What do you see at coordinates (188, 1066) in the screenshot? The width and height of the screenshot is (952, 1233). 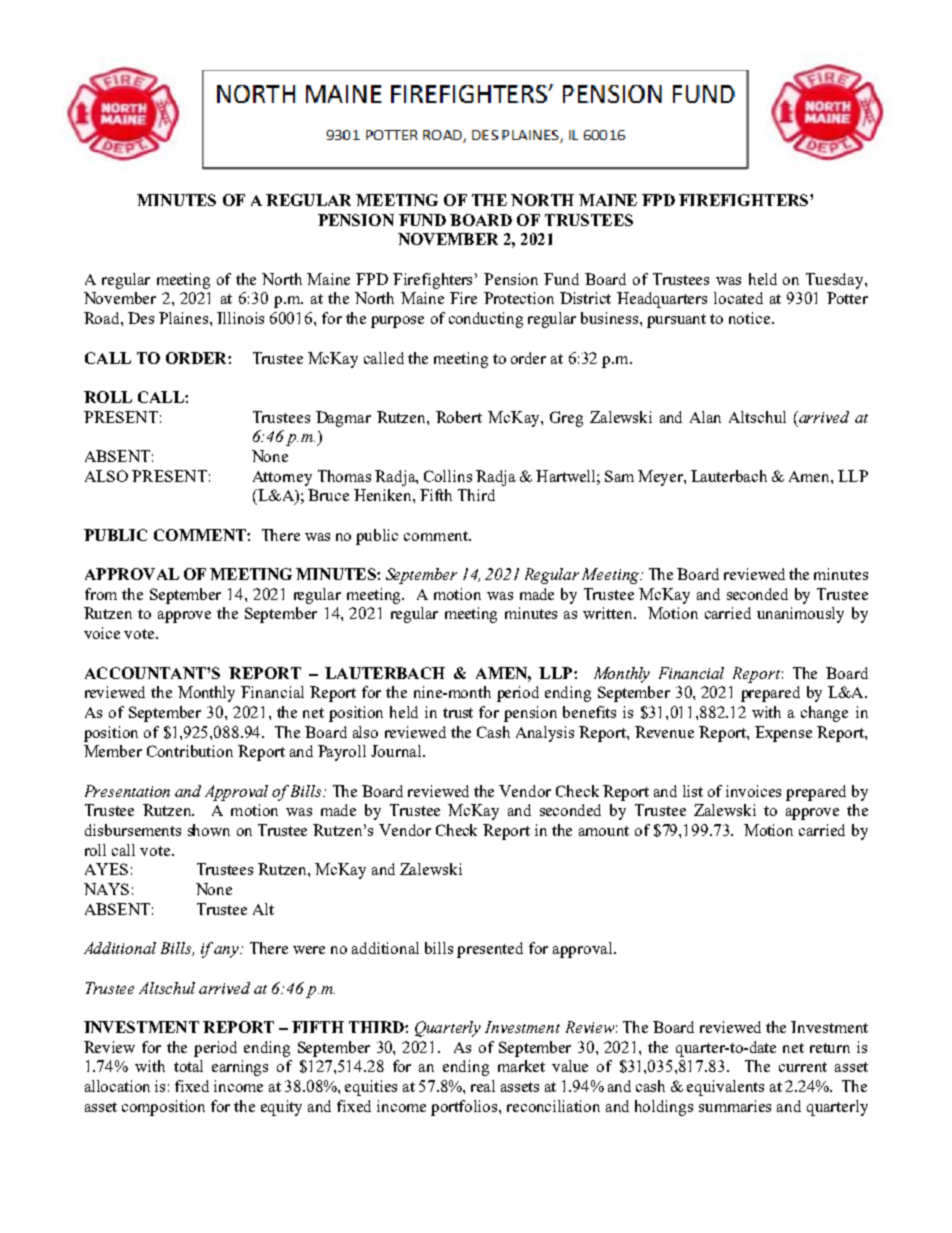 I see `total` at bounding box center [188, 1066].
